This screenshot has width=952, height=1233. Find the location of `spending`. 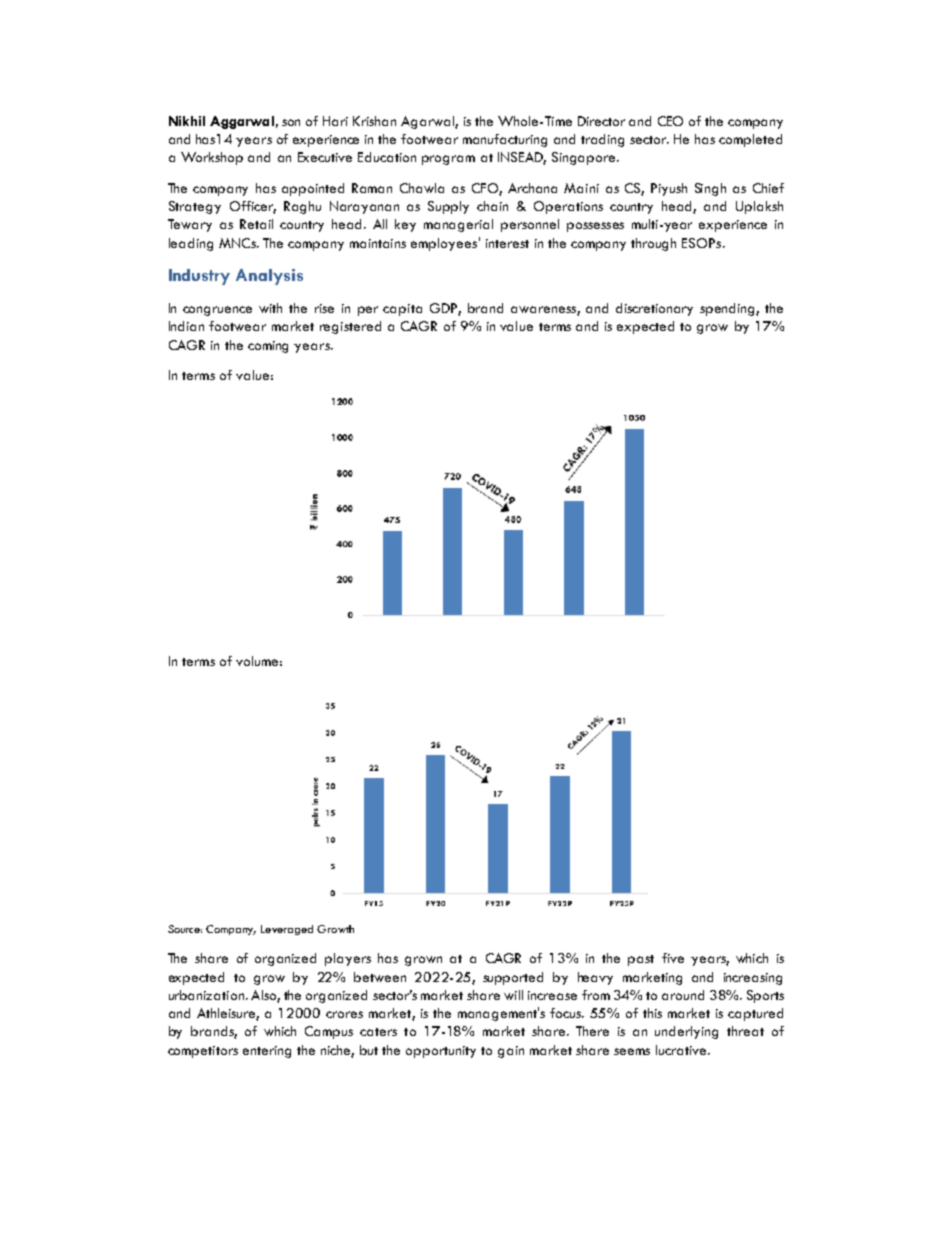

spending is located at coordinates (728, 309).
